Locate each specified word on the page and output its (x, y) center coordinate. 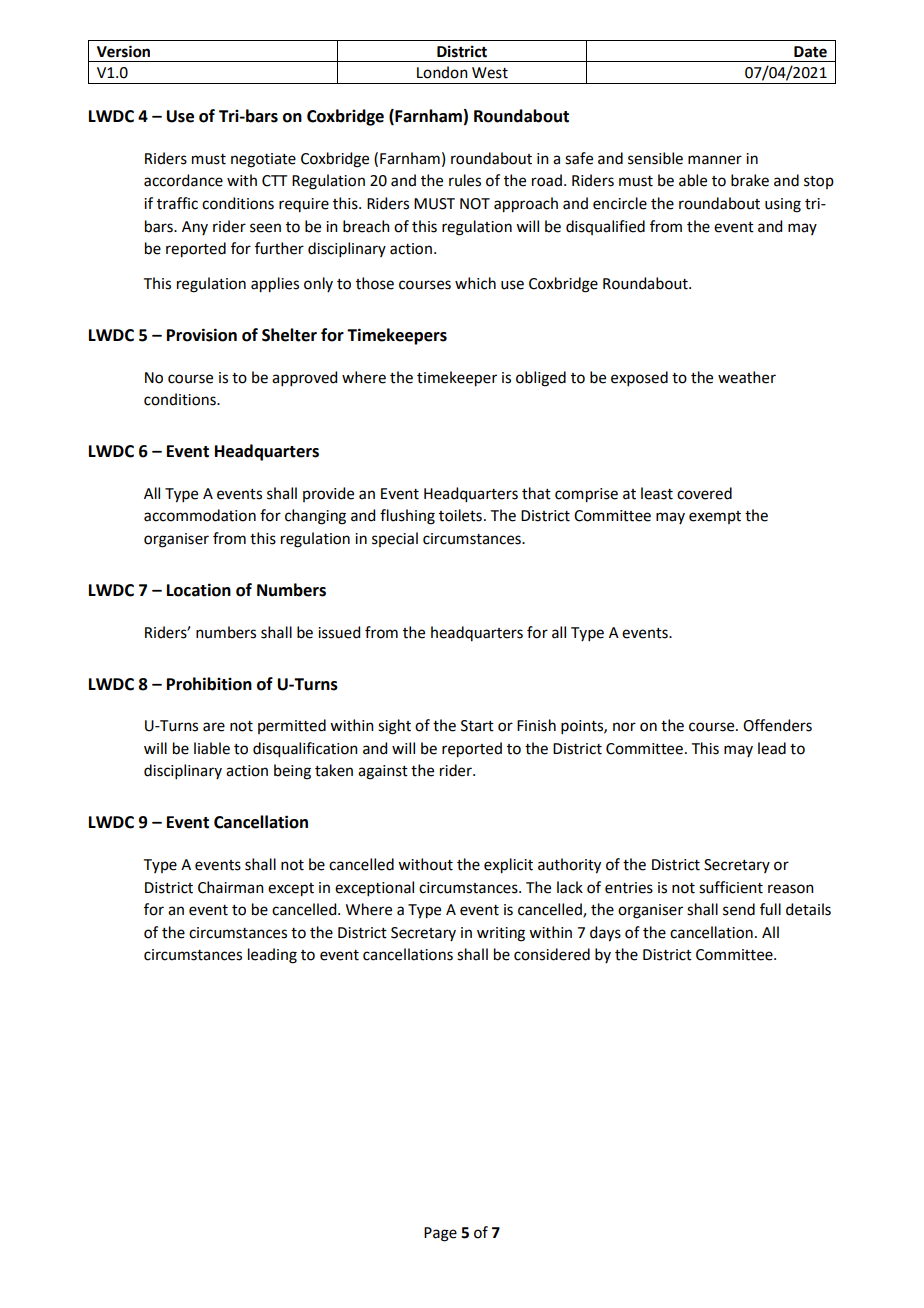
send (739, 909)
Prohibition (209, 684)
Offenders (777, 725)
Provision (202, 335)
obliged (541, 379)
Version (123, 51)
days (605, 934)
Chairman (231, 887)
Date (810, 52)
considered (552, 954)
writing (501, 934)
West (490, 73)
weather (747, 377)
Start (477, 726)
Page (440, 1234)
